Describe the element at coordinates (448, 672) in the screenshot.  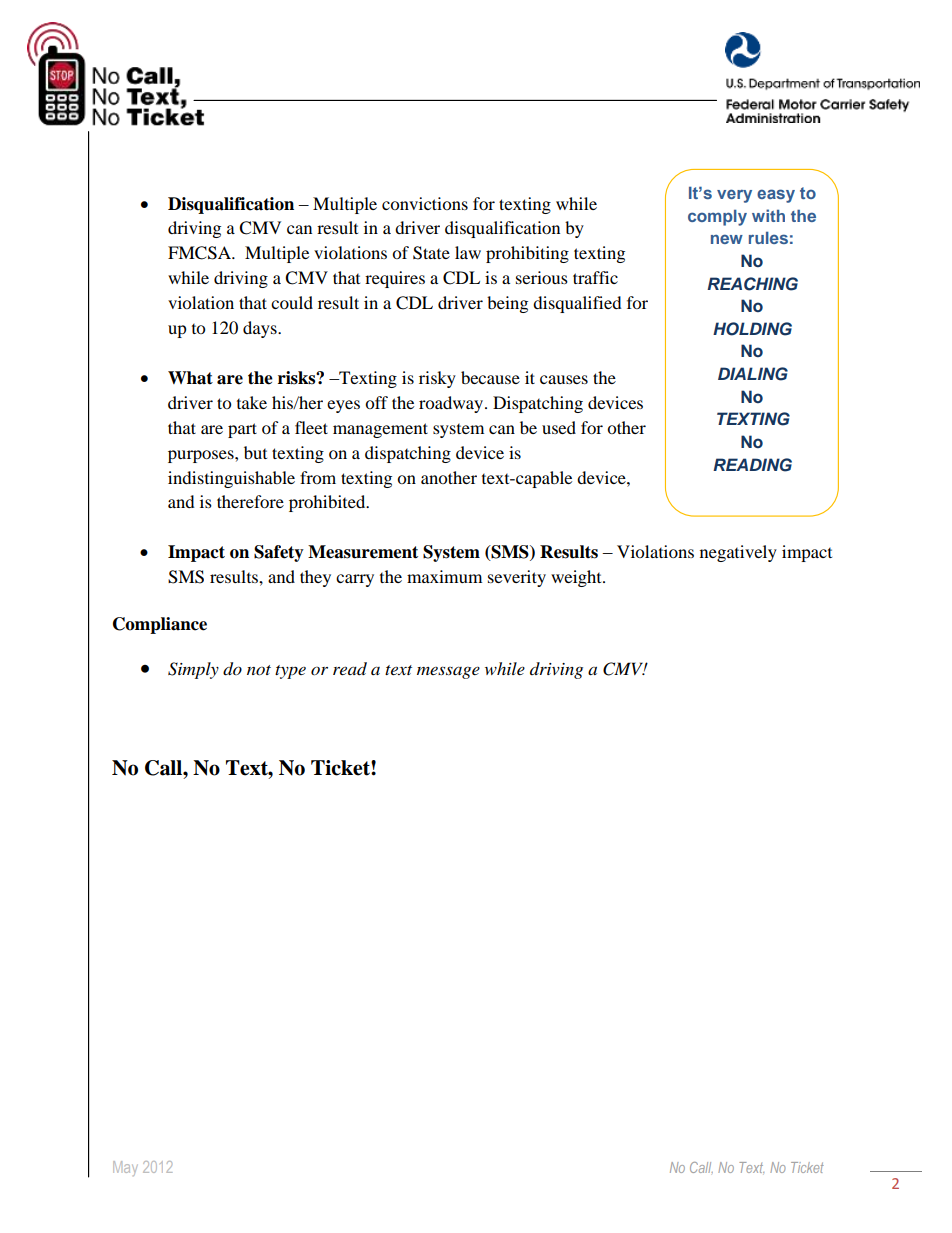
I see `message` at that location.
